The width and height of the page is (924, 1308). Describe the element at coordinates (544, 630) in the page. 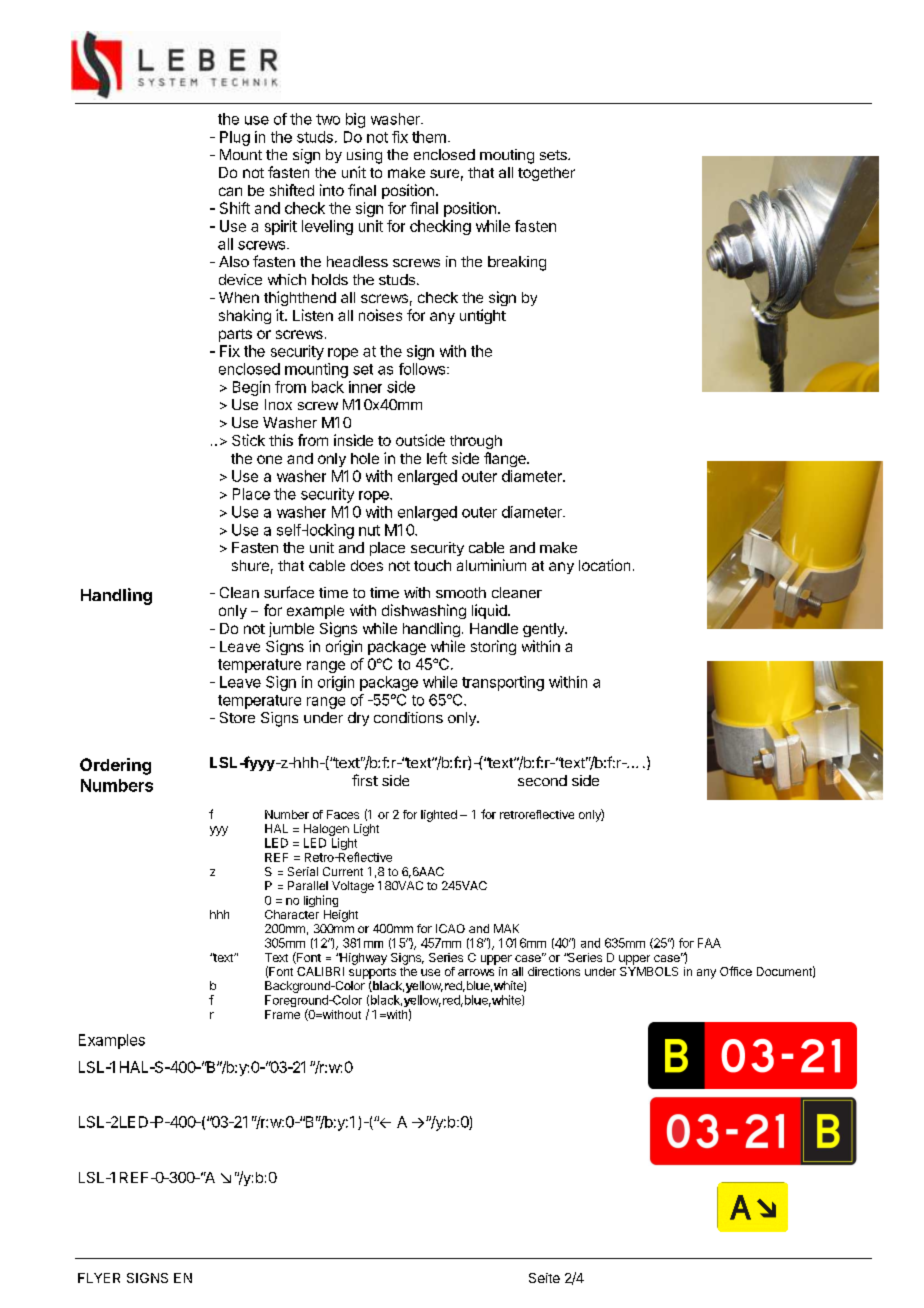

I see `gently` at that location.
